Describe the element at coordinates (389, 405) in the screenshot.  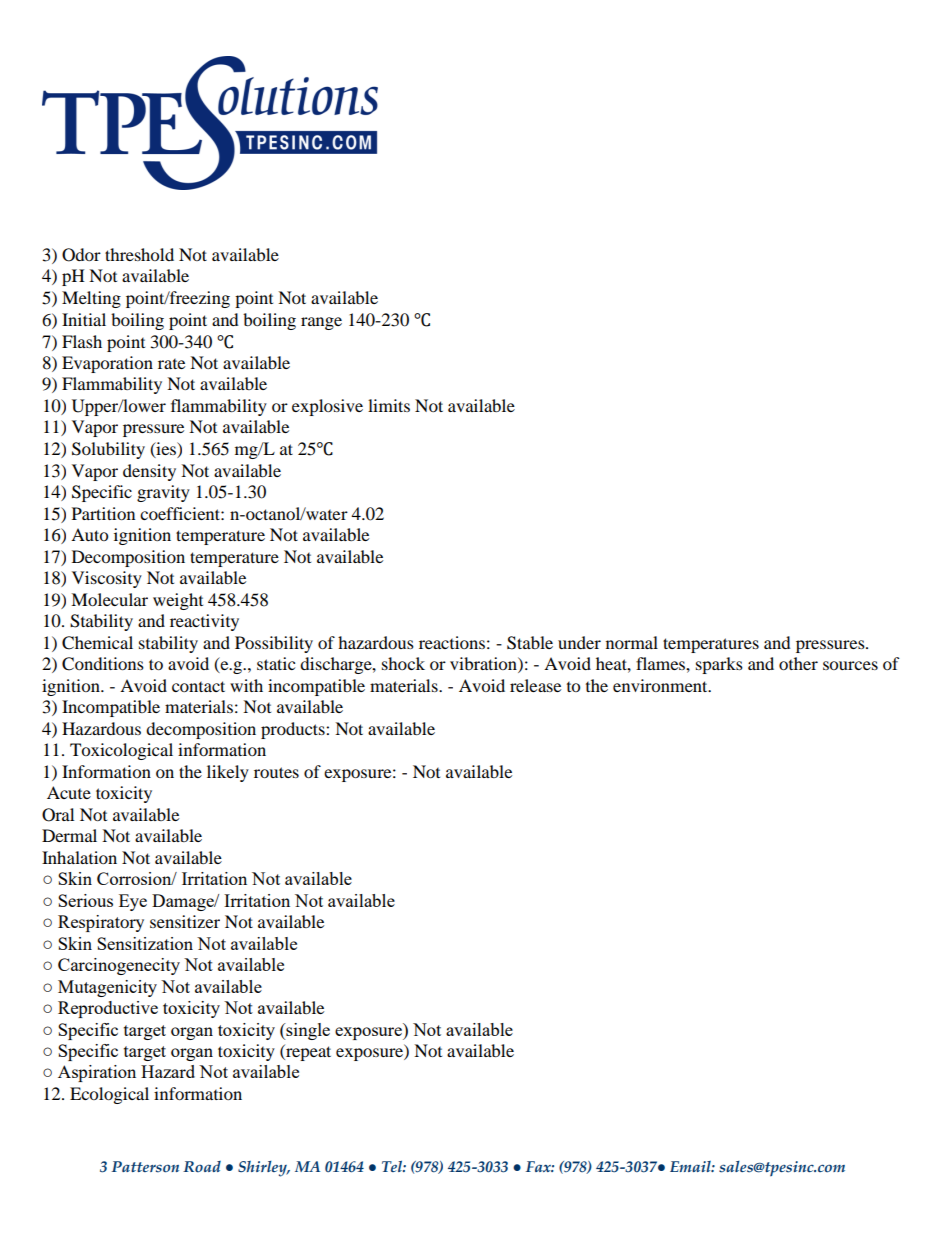
I see `limits` at that location.
